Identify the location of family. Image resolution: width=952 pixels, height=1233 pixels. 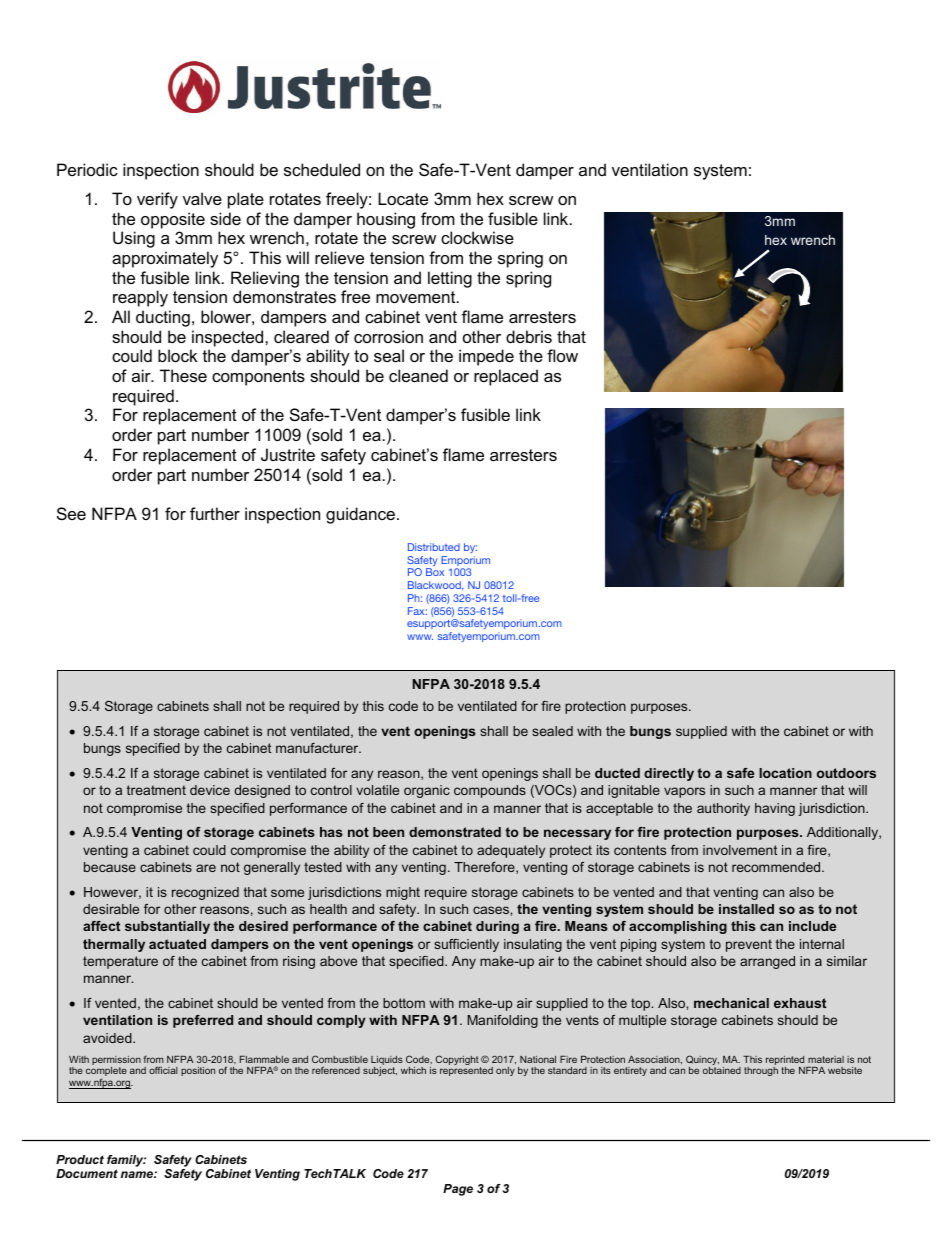
(126, 1162).
